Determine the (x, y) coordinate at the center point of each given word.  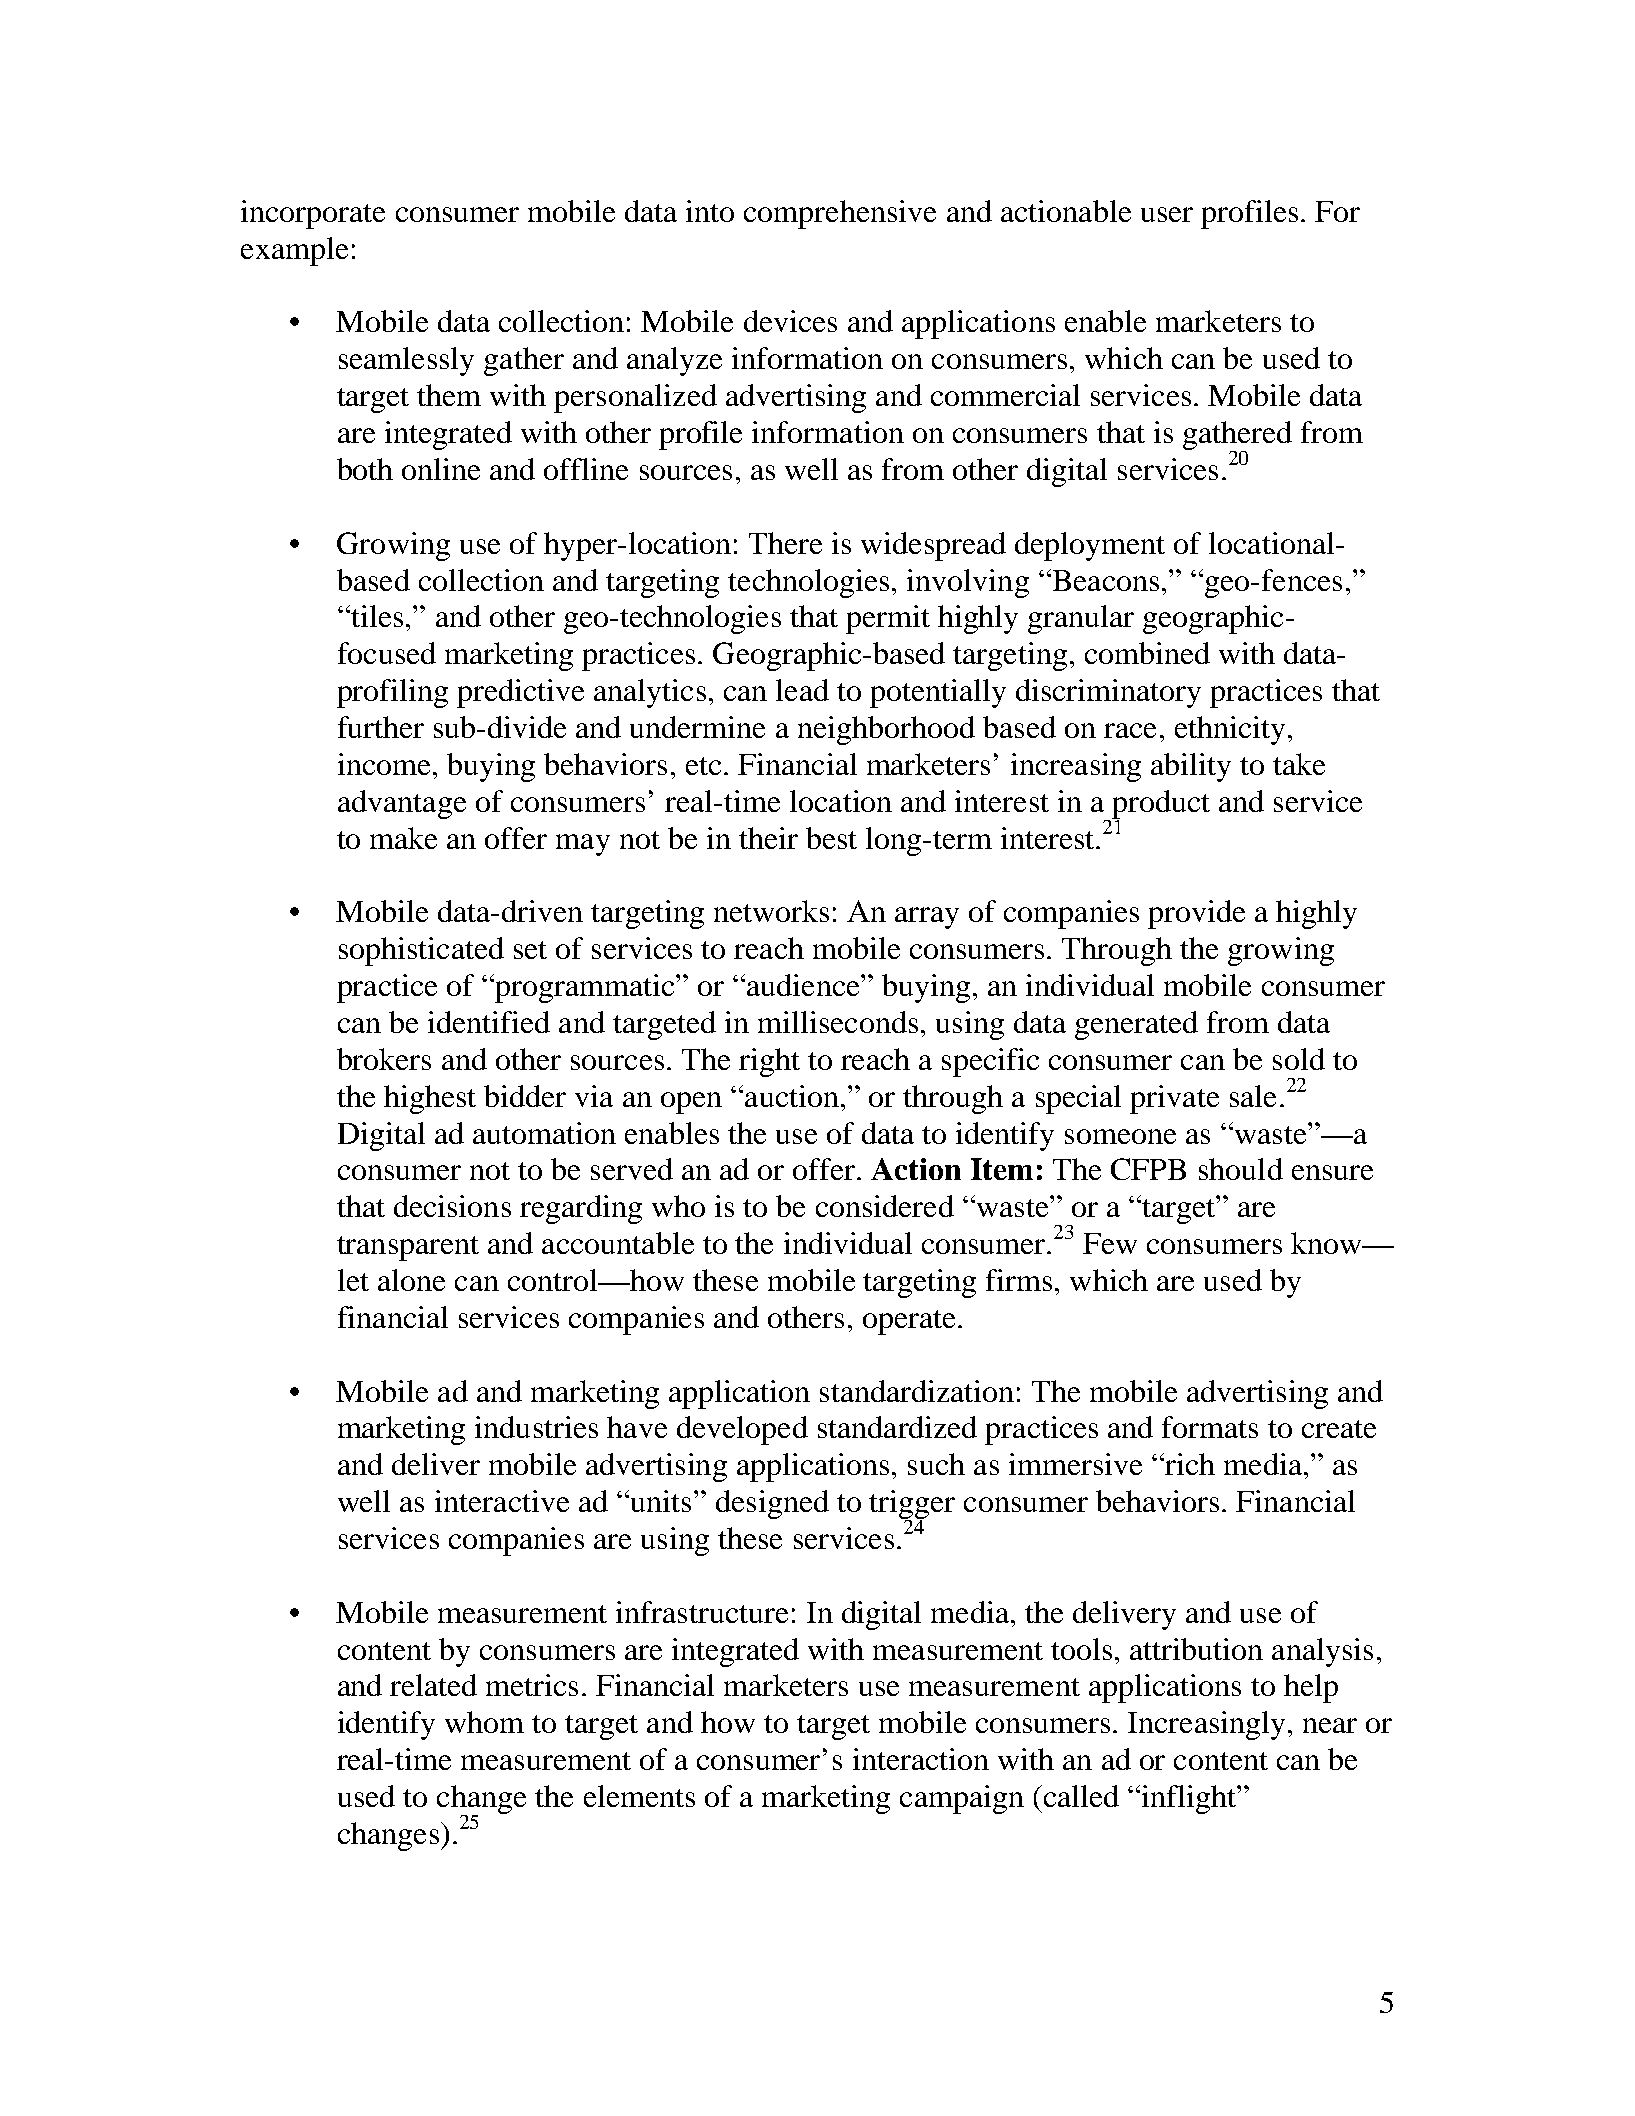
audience (804, 985)
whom (484, 1722)
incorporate (313, 214)
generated (1136, 1025)
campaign (962, 1799)
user (1167, 214)
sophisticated (421, 951)
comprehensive (840, 214)
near (1330, 1725)
